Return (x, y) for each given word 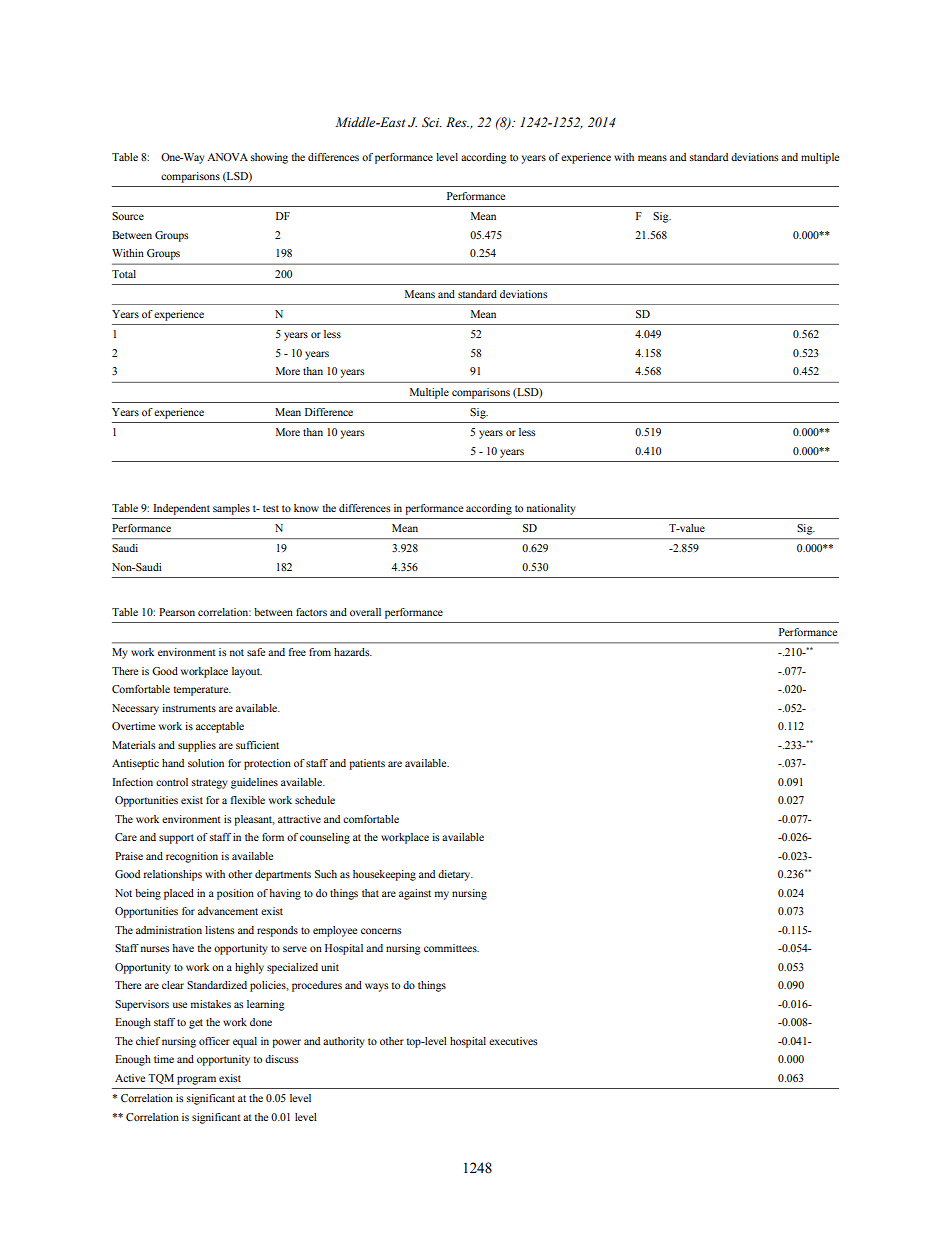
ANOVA (227, 157)
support (176, 839)
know (306, 508)
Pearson (177, 612)
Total (124, 274)
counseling (325, 838)
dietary (455, 875)
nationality (551, 509)
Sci (432, 122)
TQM (161, 1079)
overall (365, 612)
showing (269, 158)
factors (311, 612)
